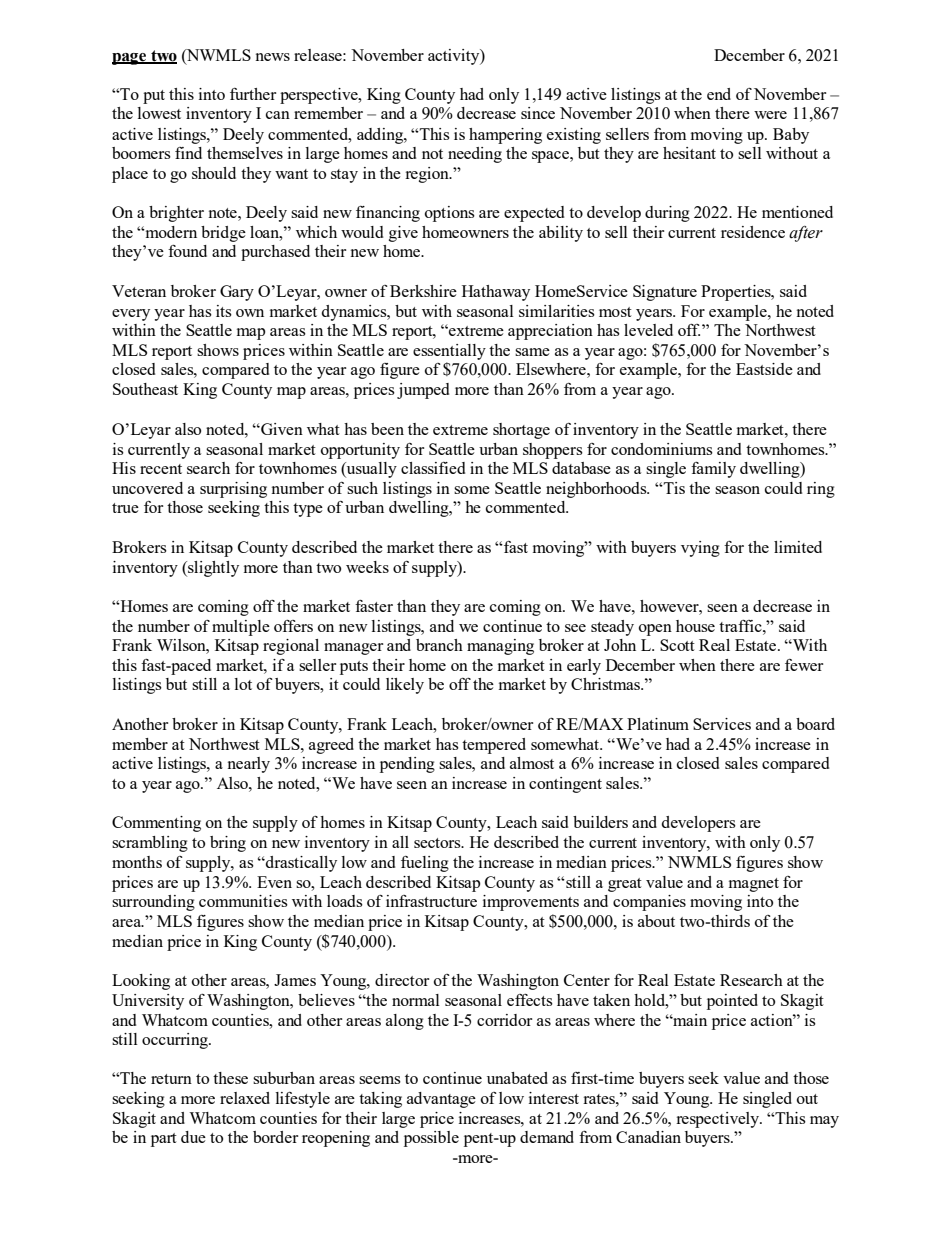 This image has height=1233, width=952. Describe the element at coordinates (538, 113) in the image. I see `since` at that location.
